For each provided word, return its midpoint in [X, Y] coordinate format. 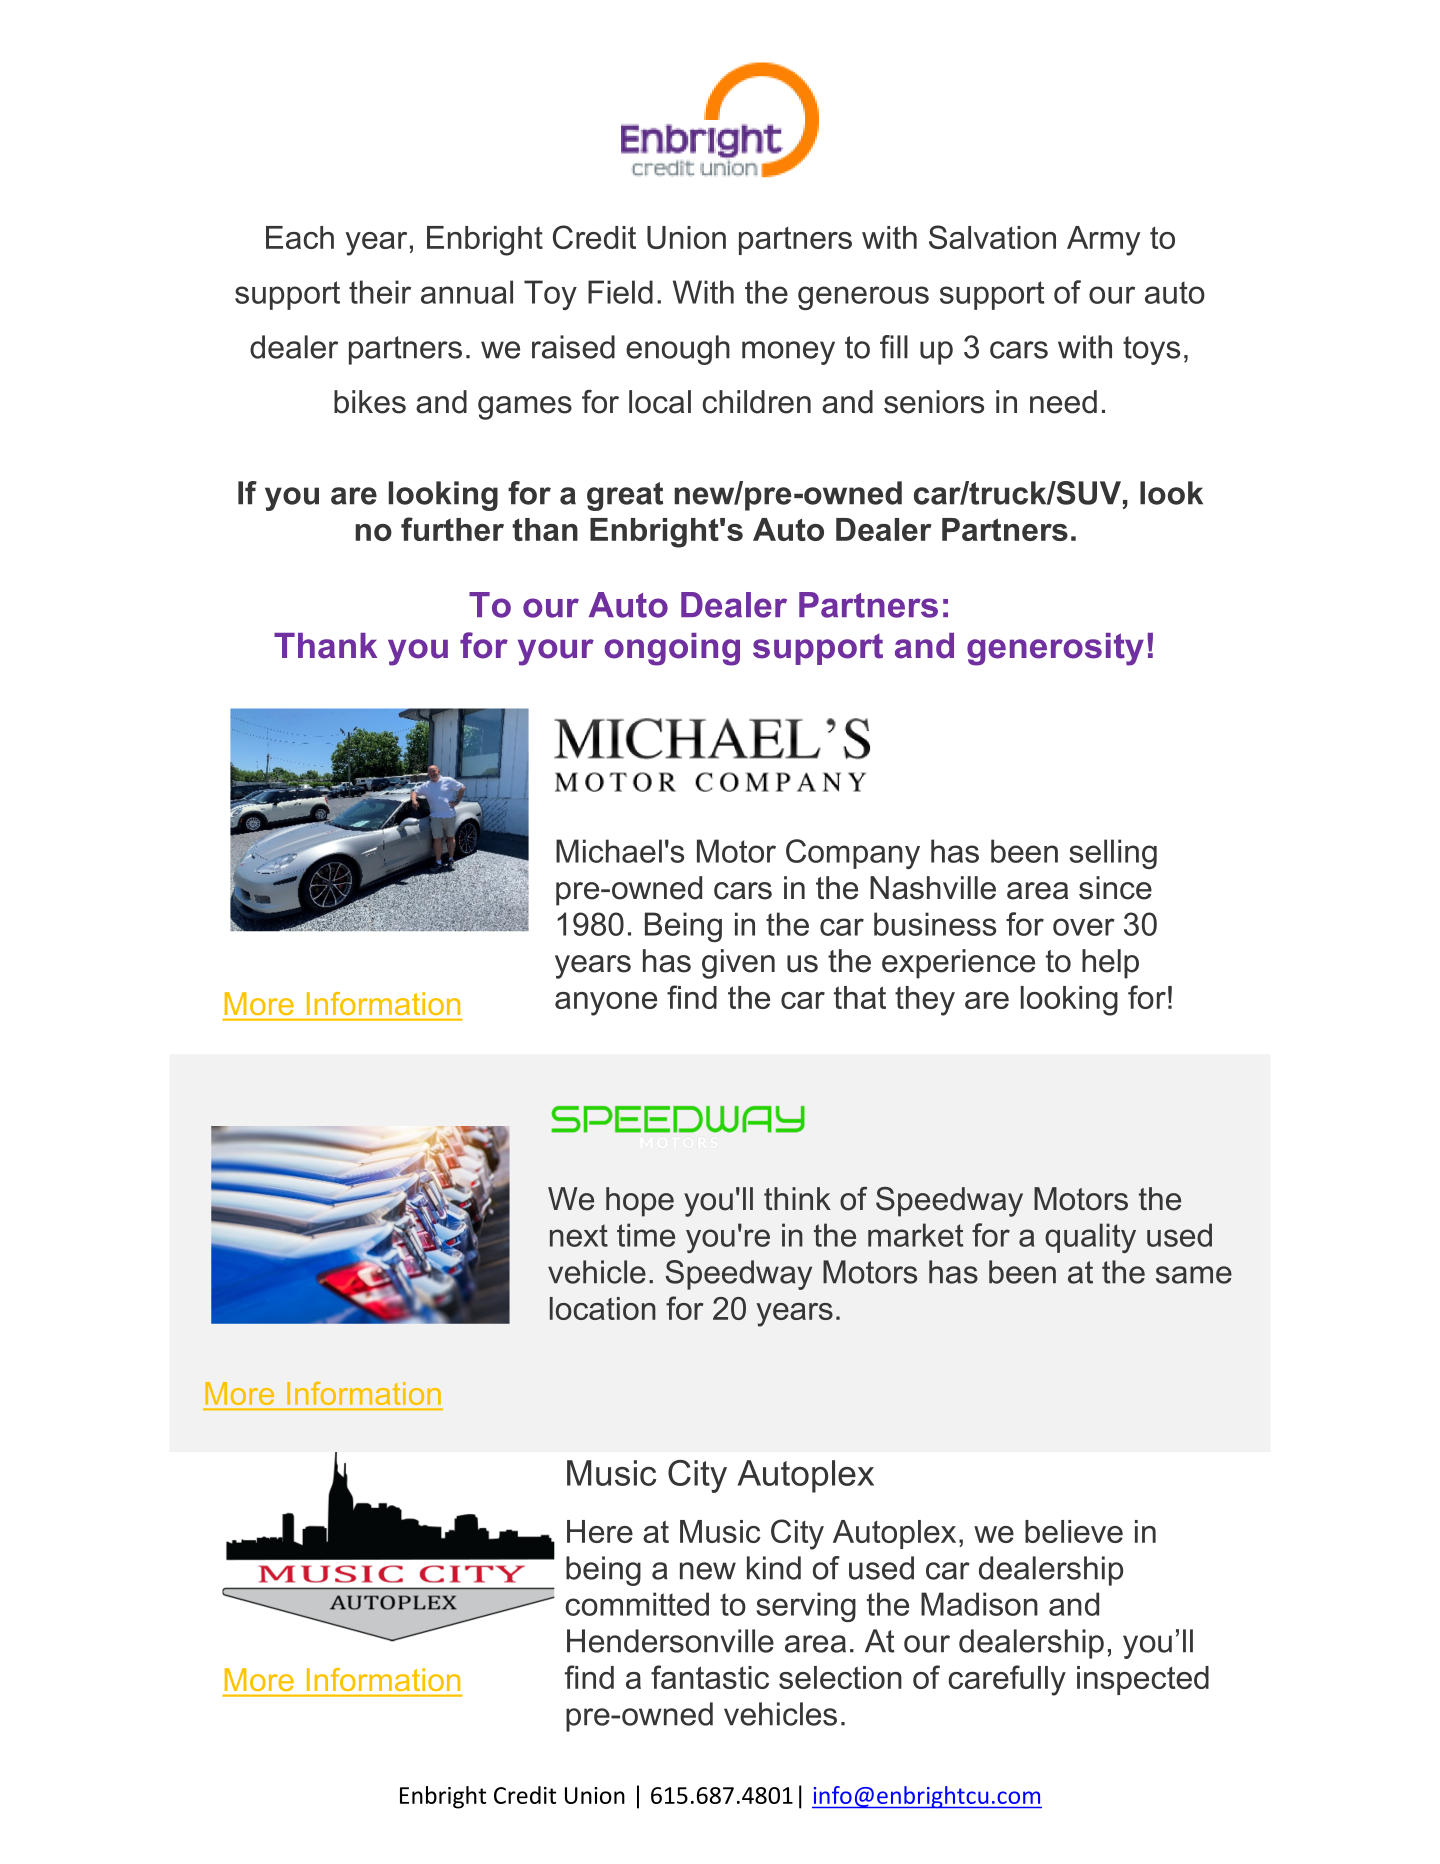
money [788, 353]
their [380, 292]
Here [600, 1531]
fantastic [710, 1677]
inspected [1143, 1680]
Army [1103, 241]
